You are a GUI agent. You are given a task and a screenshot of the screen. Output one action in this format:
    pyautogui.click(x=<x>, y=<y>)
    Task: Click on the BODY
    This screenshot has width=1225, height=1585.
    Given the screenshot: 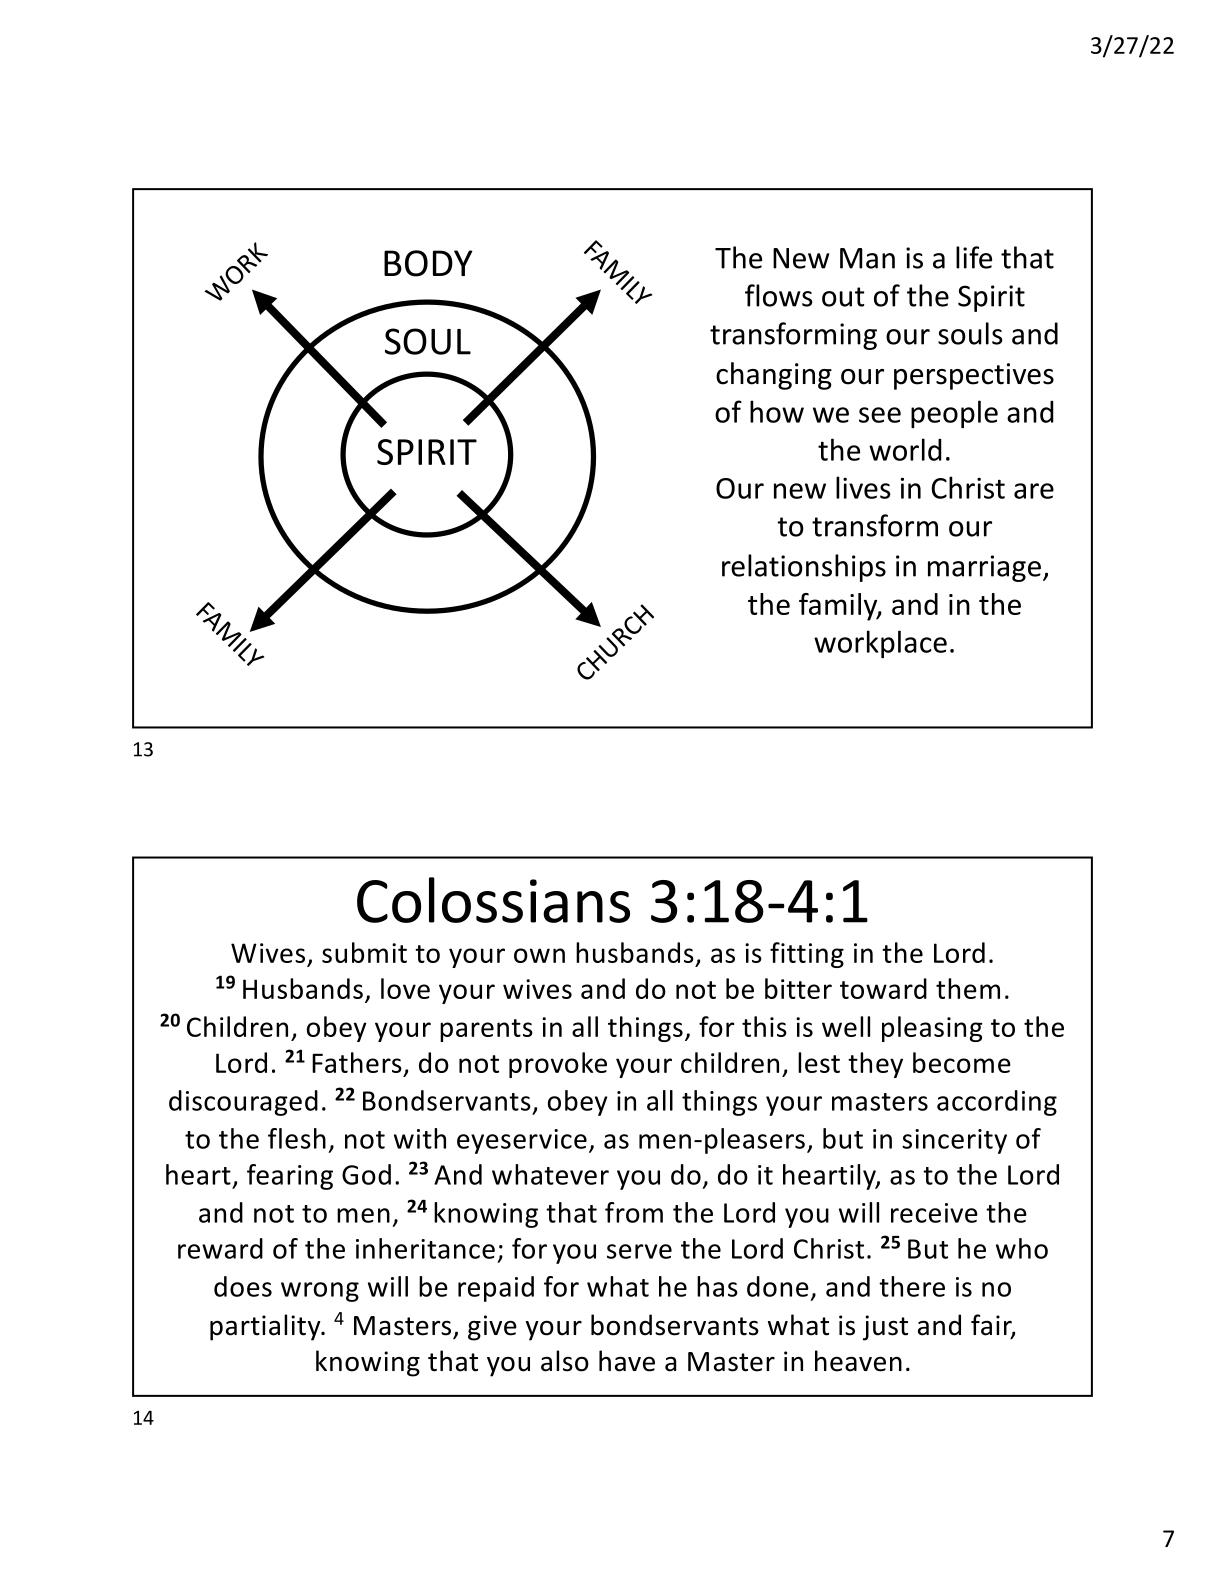 What is the action you would take?
    pyautogui.click(x=428, y=263)
